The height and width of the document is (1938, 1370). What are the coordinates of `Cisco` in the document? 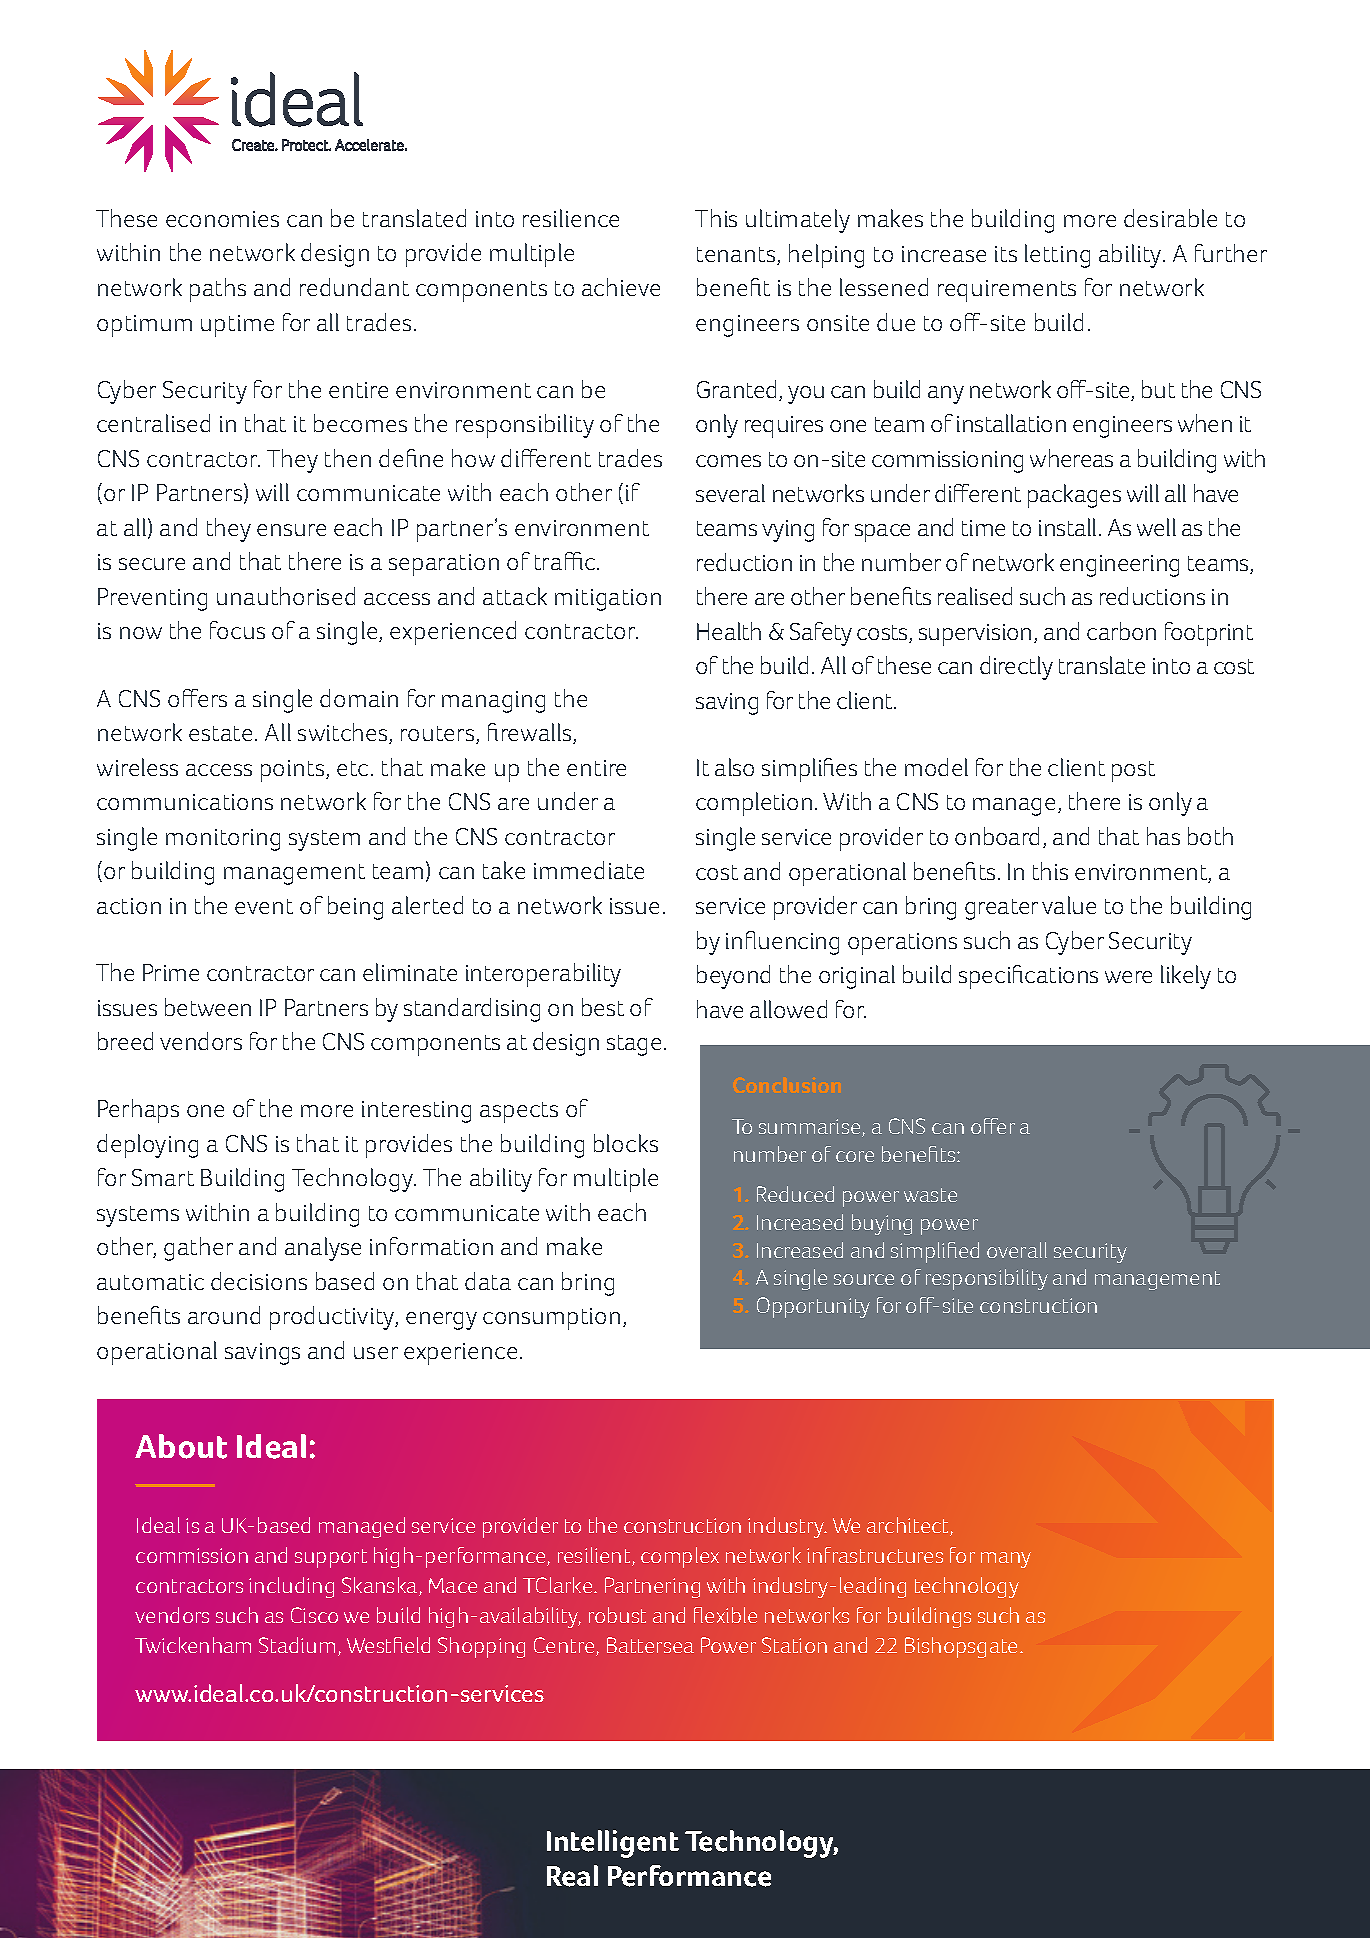 It's located at (314, 1615).
